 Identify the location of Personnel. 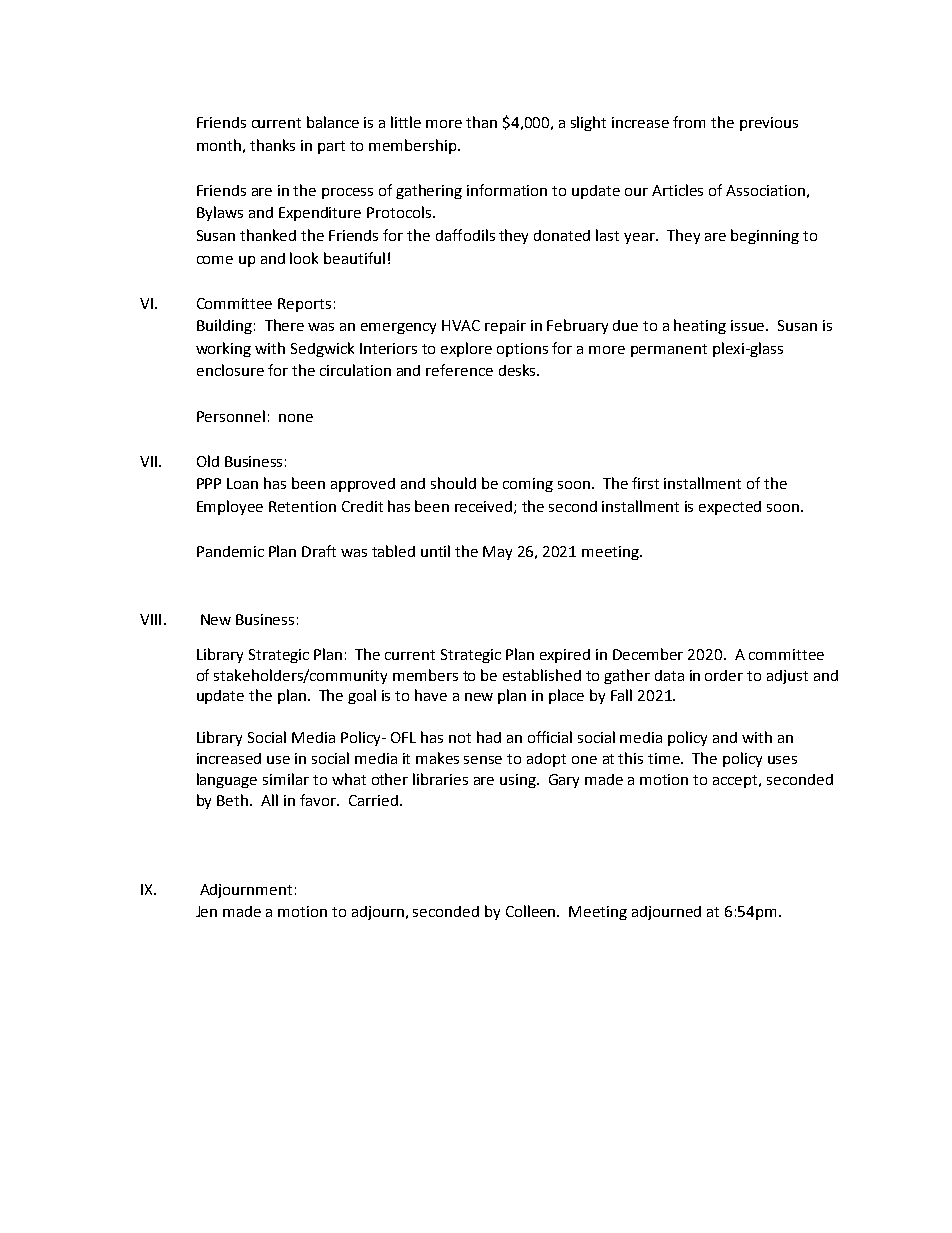
(231, 416).
